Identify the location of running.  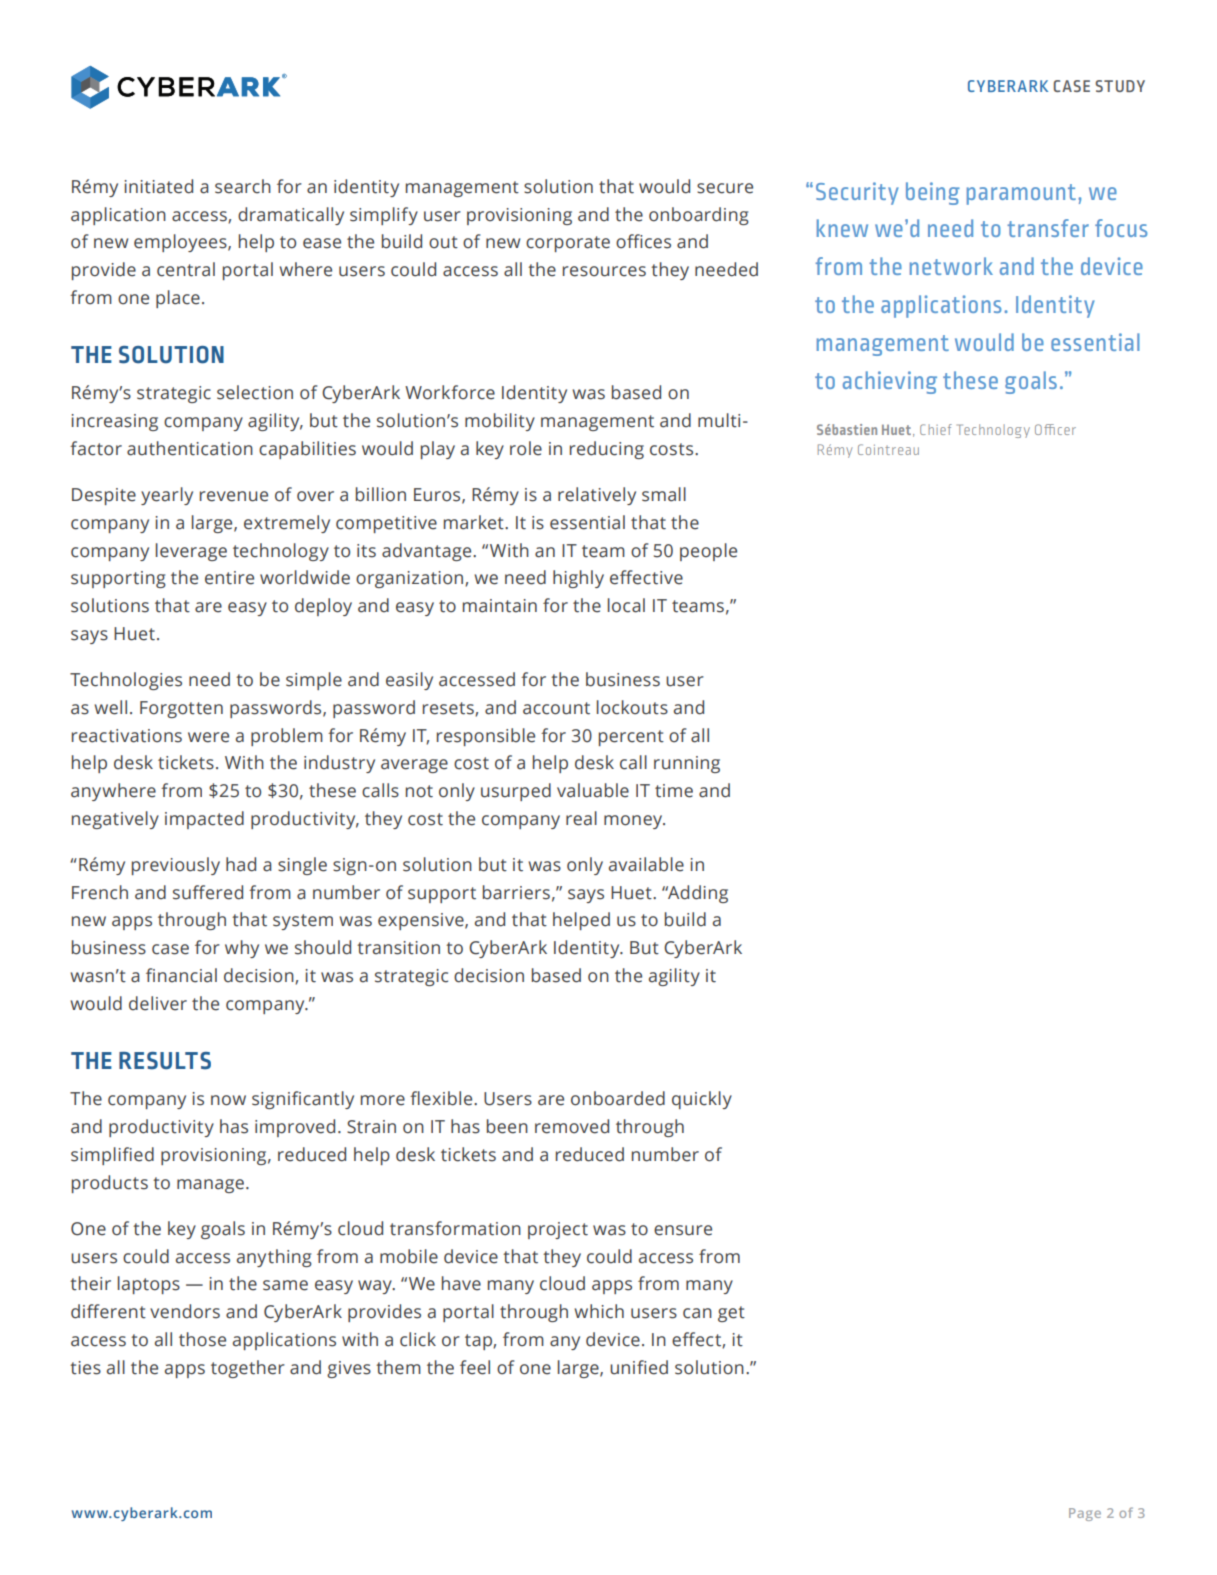
(687, 764).
